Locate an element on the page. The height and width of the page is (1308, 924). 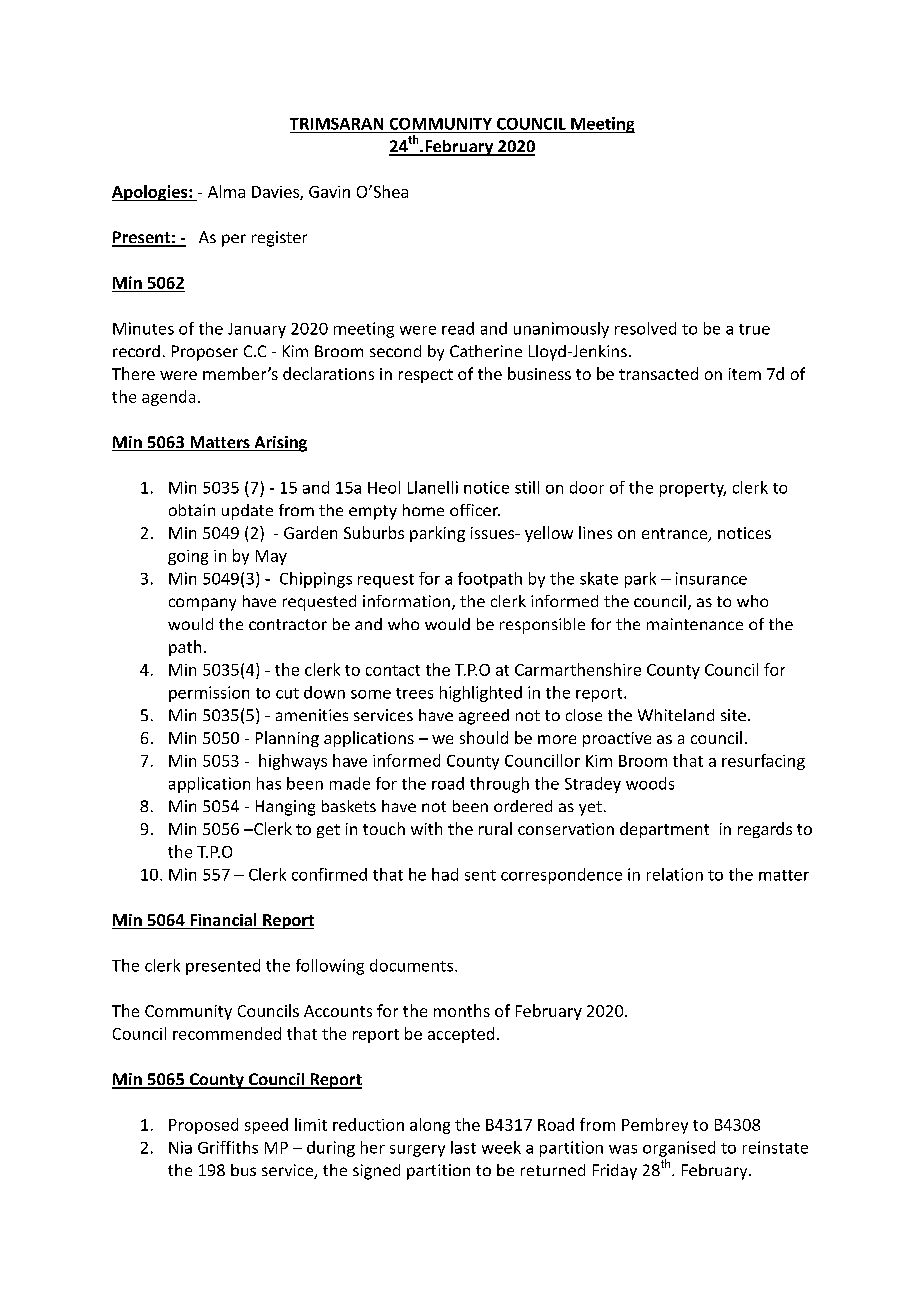
permission is located at coordinates (209, 694).
